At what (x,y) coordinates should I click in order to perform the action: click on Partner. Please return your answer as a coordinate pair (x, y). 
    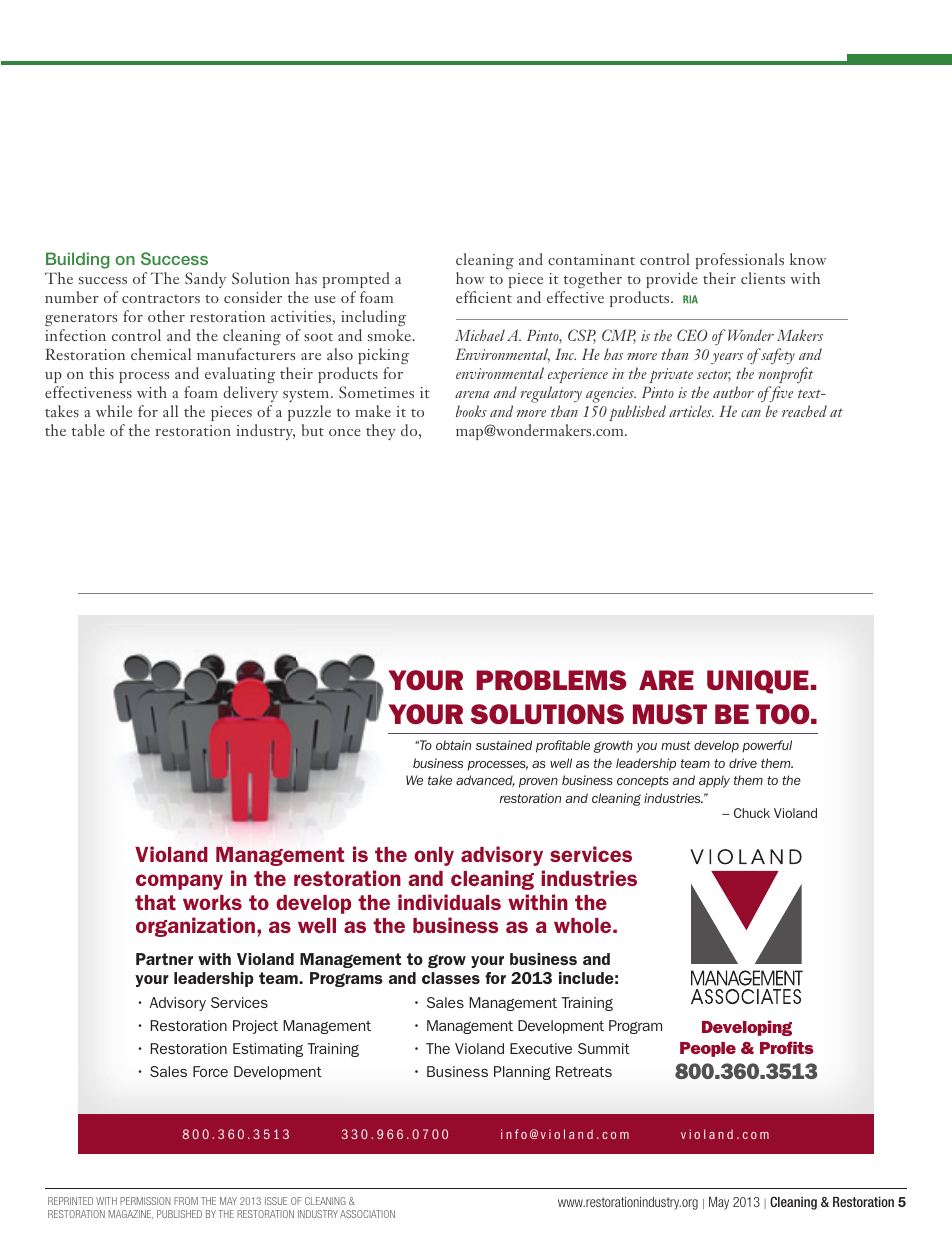
    Looking at the image, I should click on (164, 959).
